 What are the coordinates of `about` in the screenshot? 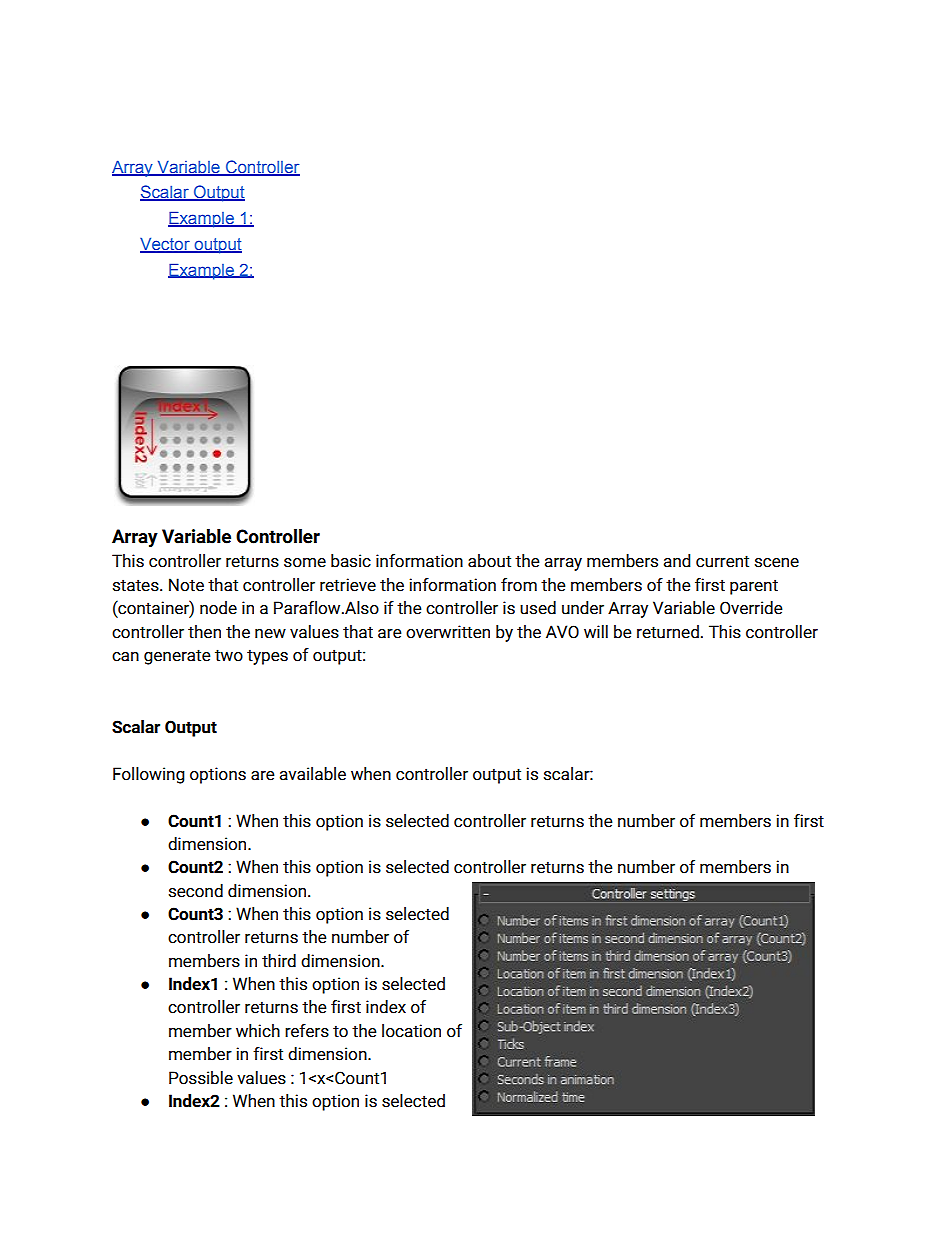 It's located at (489, 561).
